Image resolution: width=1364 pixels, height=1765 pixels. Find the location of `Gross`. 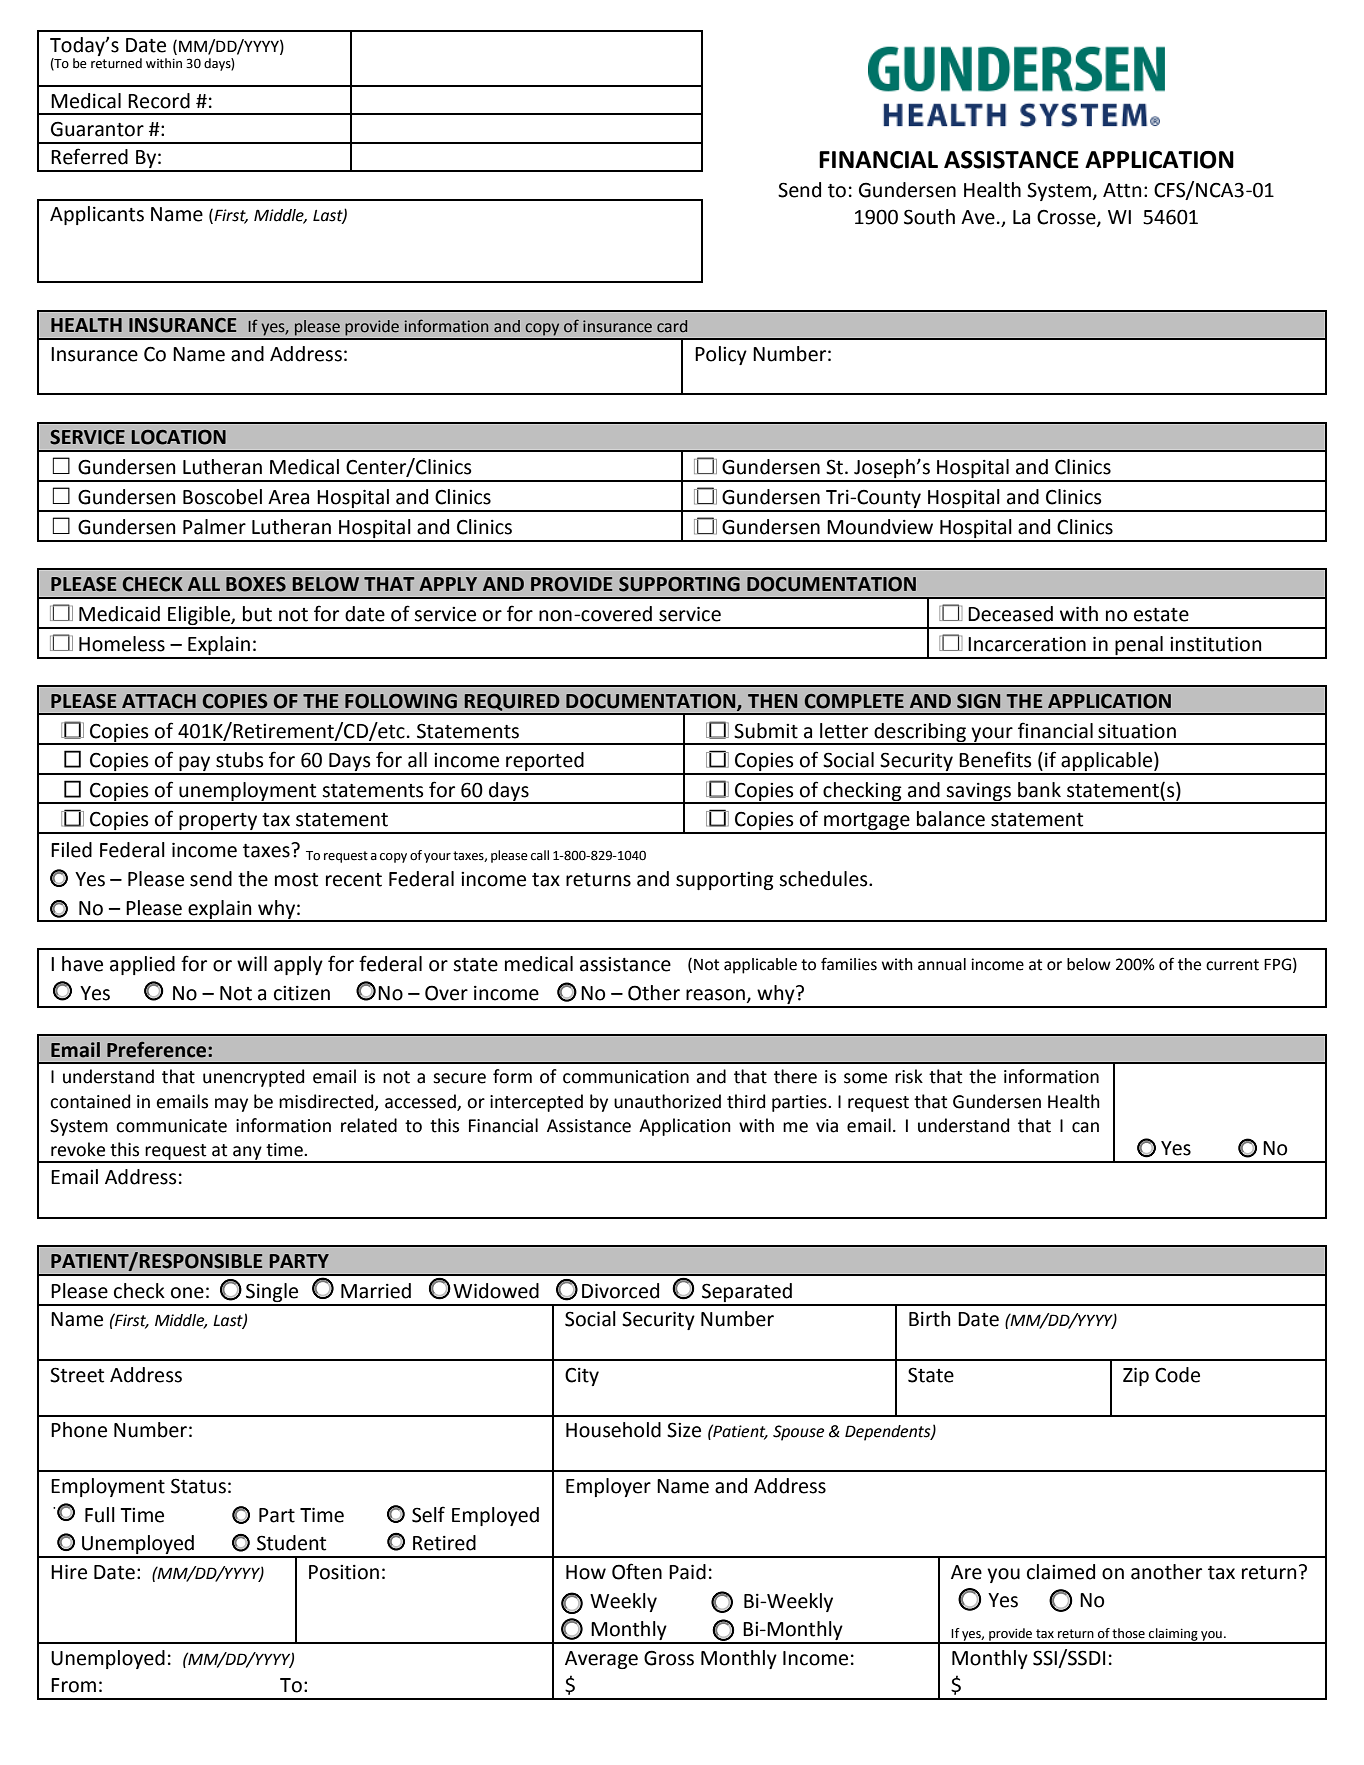

Gross is located at coordinates (669, 1658).
